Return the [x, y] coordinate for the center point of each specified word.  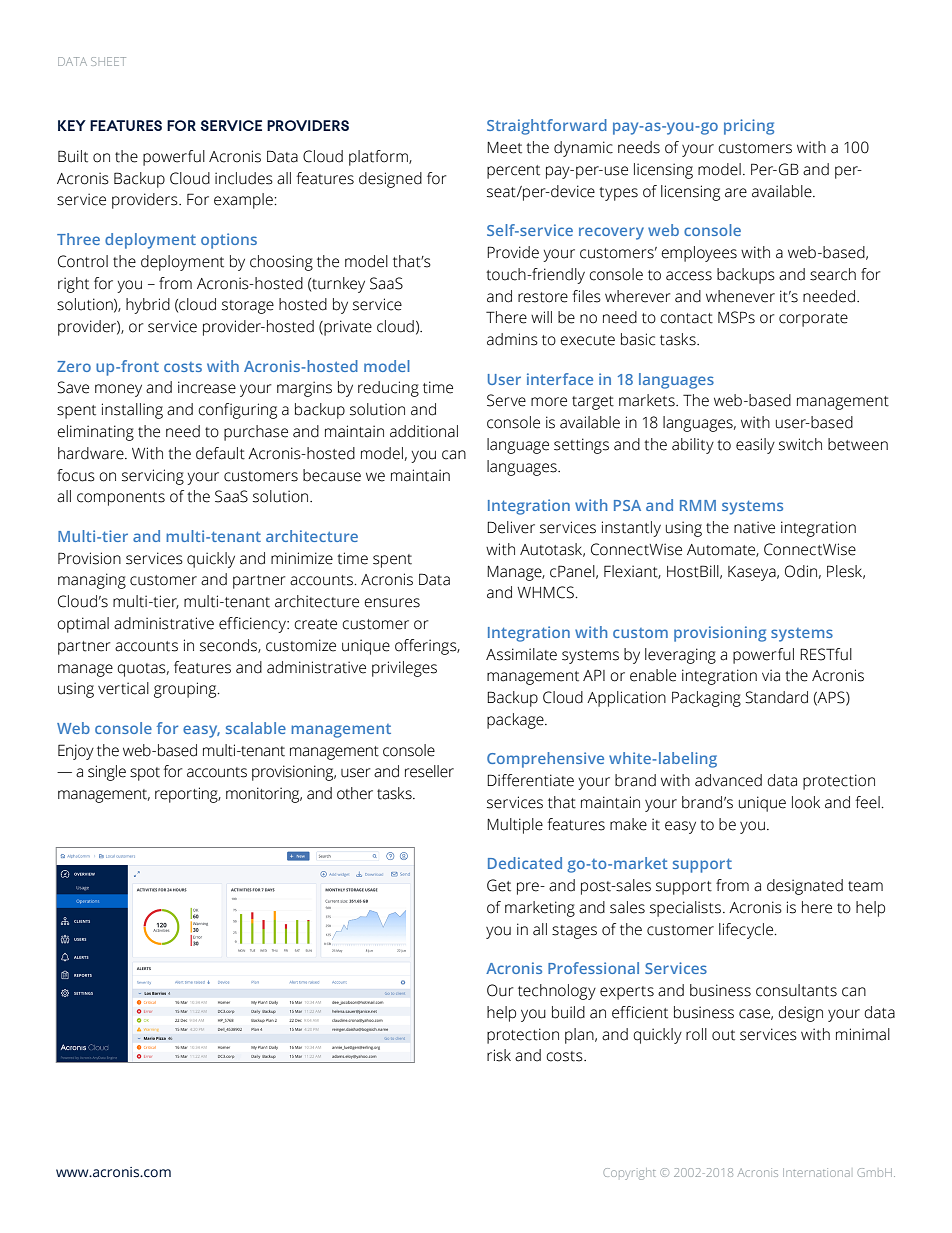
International [816, 1172]
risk [499, 1055]
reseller [429, 771]
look [806, 802]
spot [145, 774]
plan [580, 1036]
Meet [504, 148]
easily [755, 446]
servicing [153, 477]
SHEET [108, 61]
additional [424, 431]
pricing [749, 127]
